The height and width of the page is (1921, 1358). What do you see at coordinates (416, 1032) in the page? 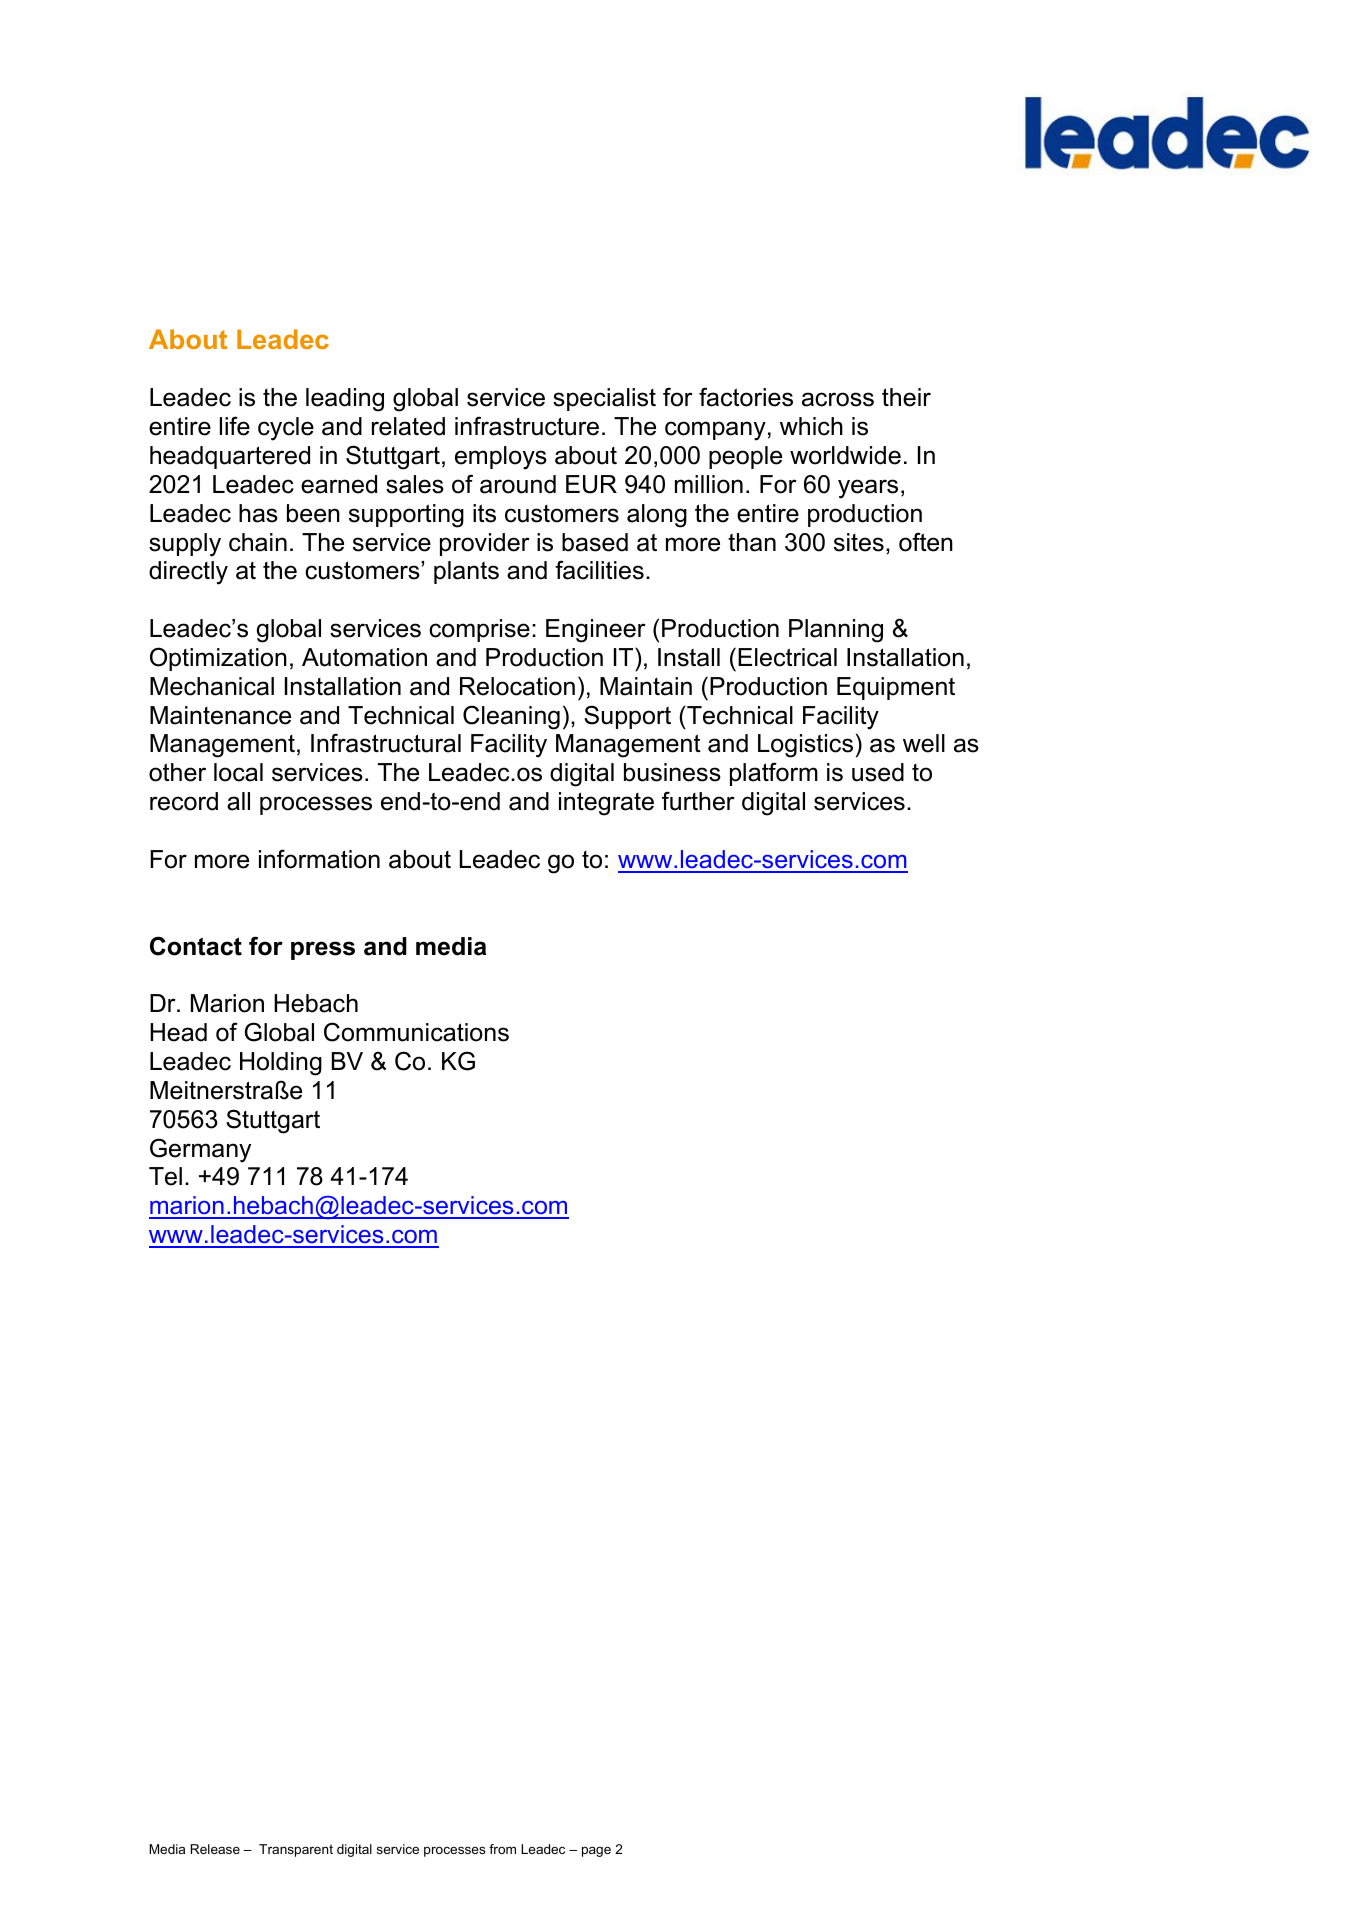
I see `Communications` at bounding box center [416, 1032].
